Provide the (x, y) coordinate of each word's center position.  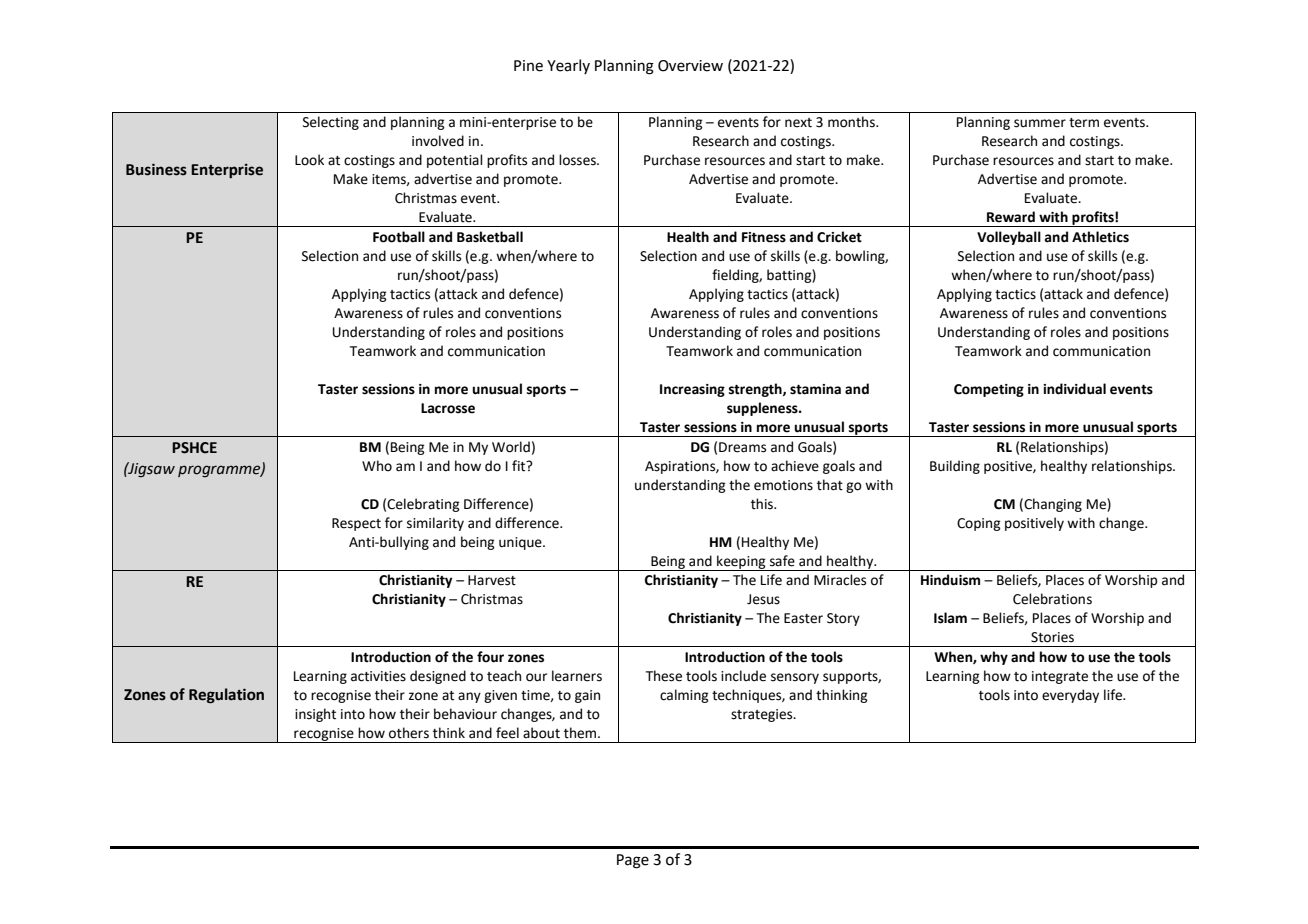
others (409, 733)
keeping (741, 563)
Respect (356, 524)
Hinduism (950, 580)
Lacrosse (448, 408)
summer (1040, 123)
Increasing (692, 390)
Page (633, 861)
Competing (989, 390)
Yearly (568, 66)
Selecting (331, 123)
